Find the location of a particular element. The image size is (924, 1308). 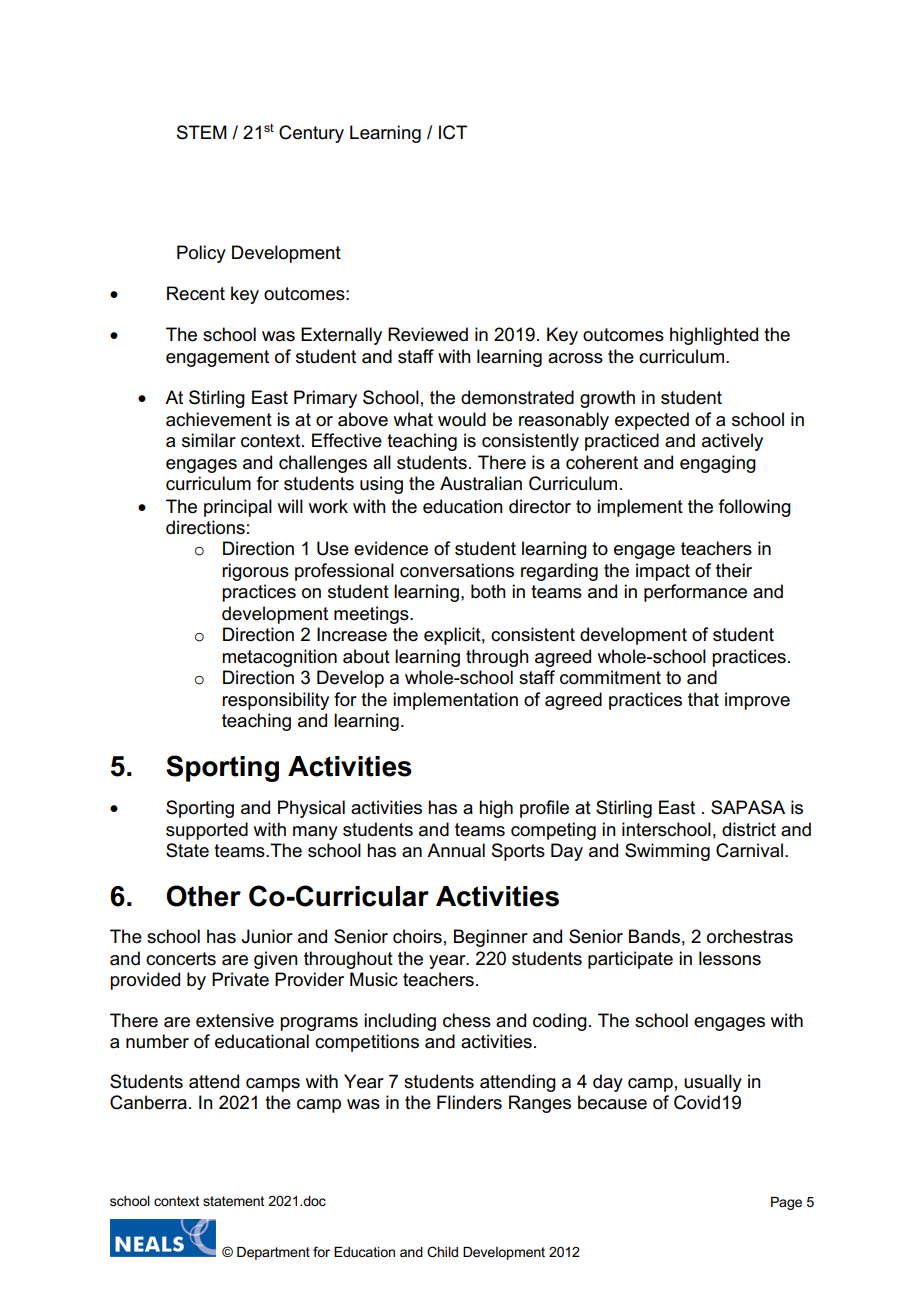

Century is located at coordinates (311, 134).
